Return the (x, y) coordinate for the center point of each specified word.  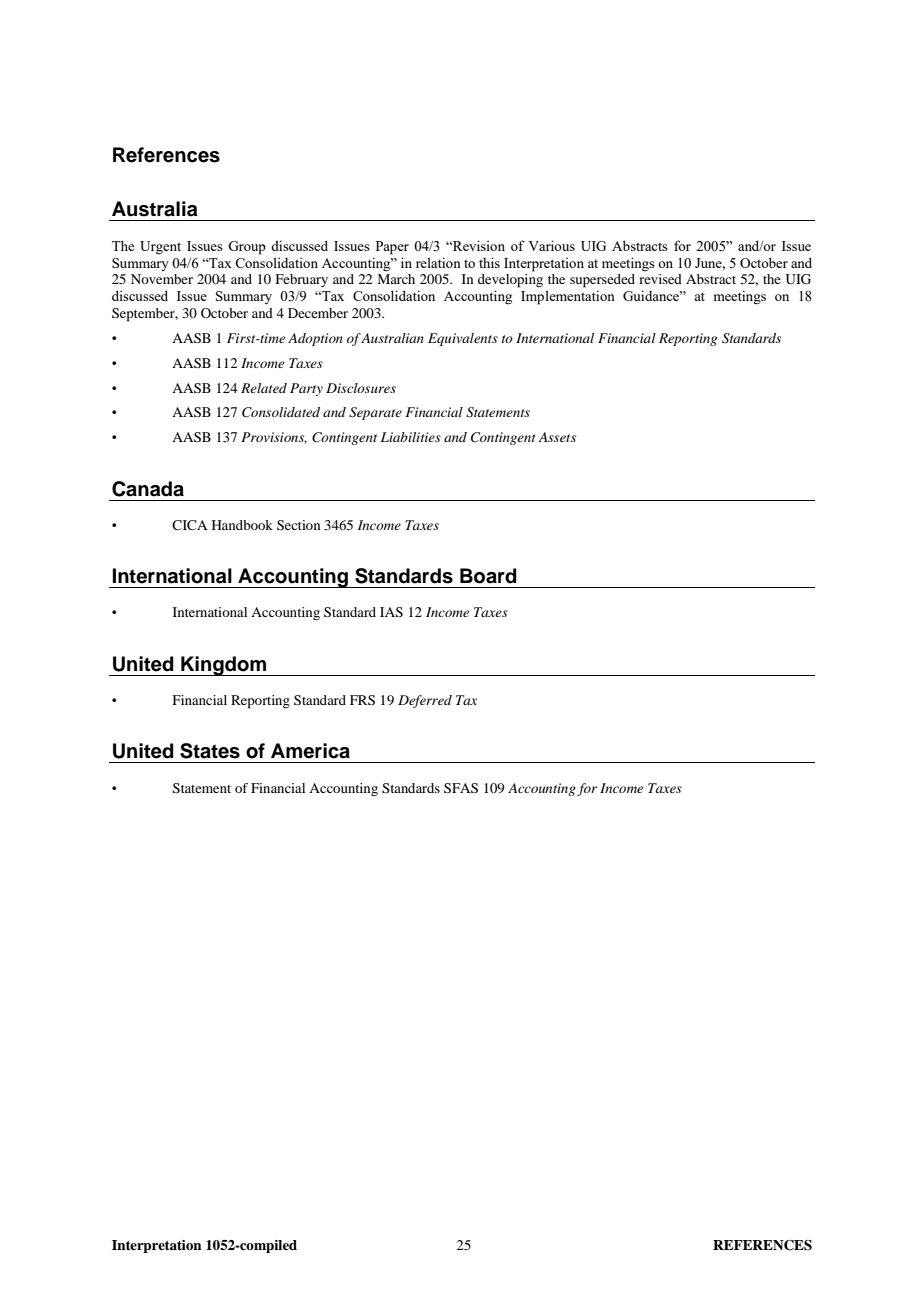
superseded (602, 281)
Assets (557, 437)
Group (247, 248)
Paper (392, 248)
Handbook (242, 525)
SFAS (461, 788)
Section (298, 525)
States (210, 751)
